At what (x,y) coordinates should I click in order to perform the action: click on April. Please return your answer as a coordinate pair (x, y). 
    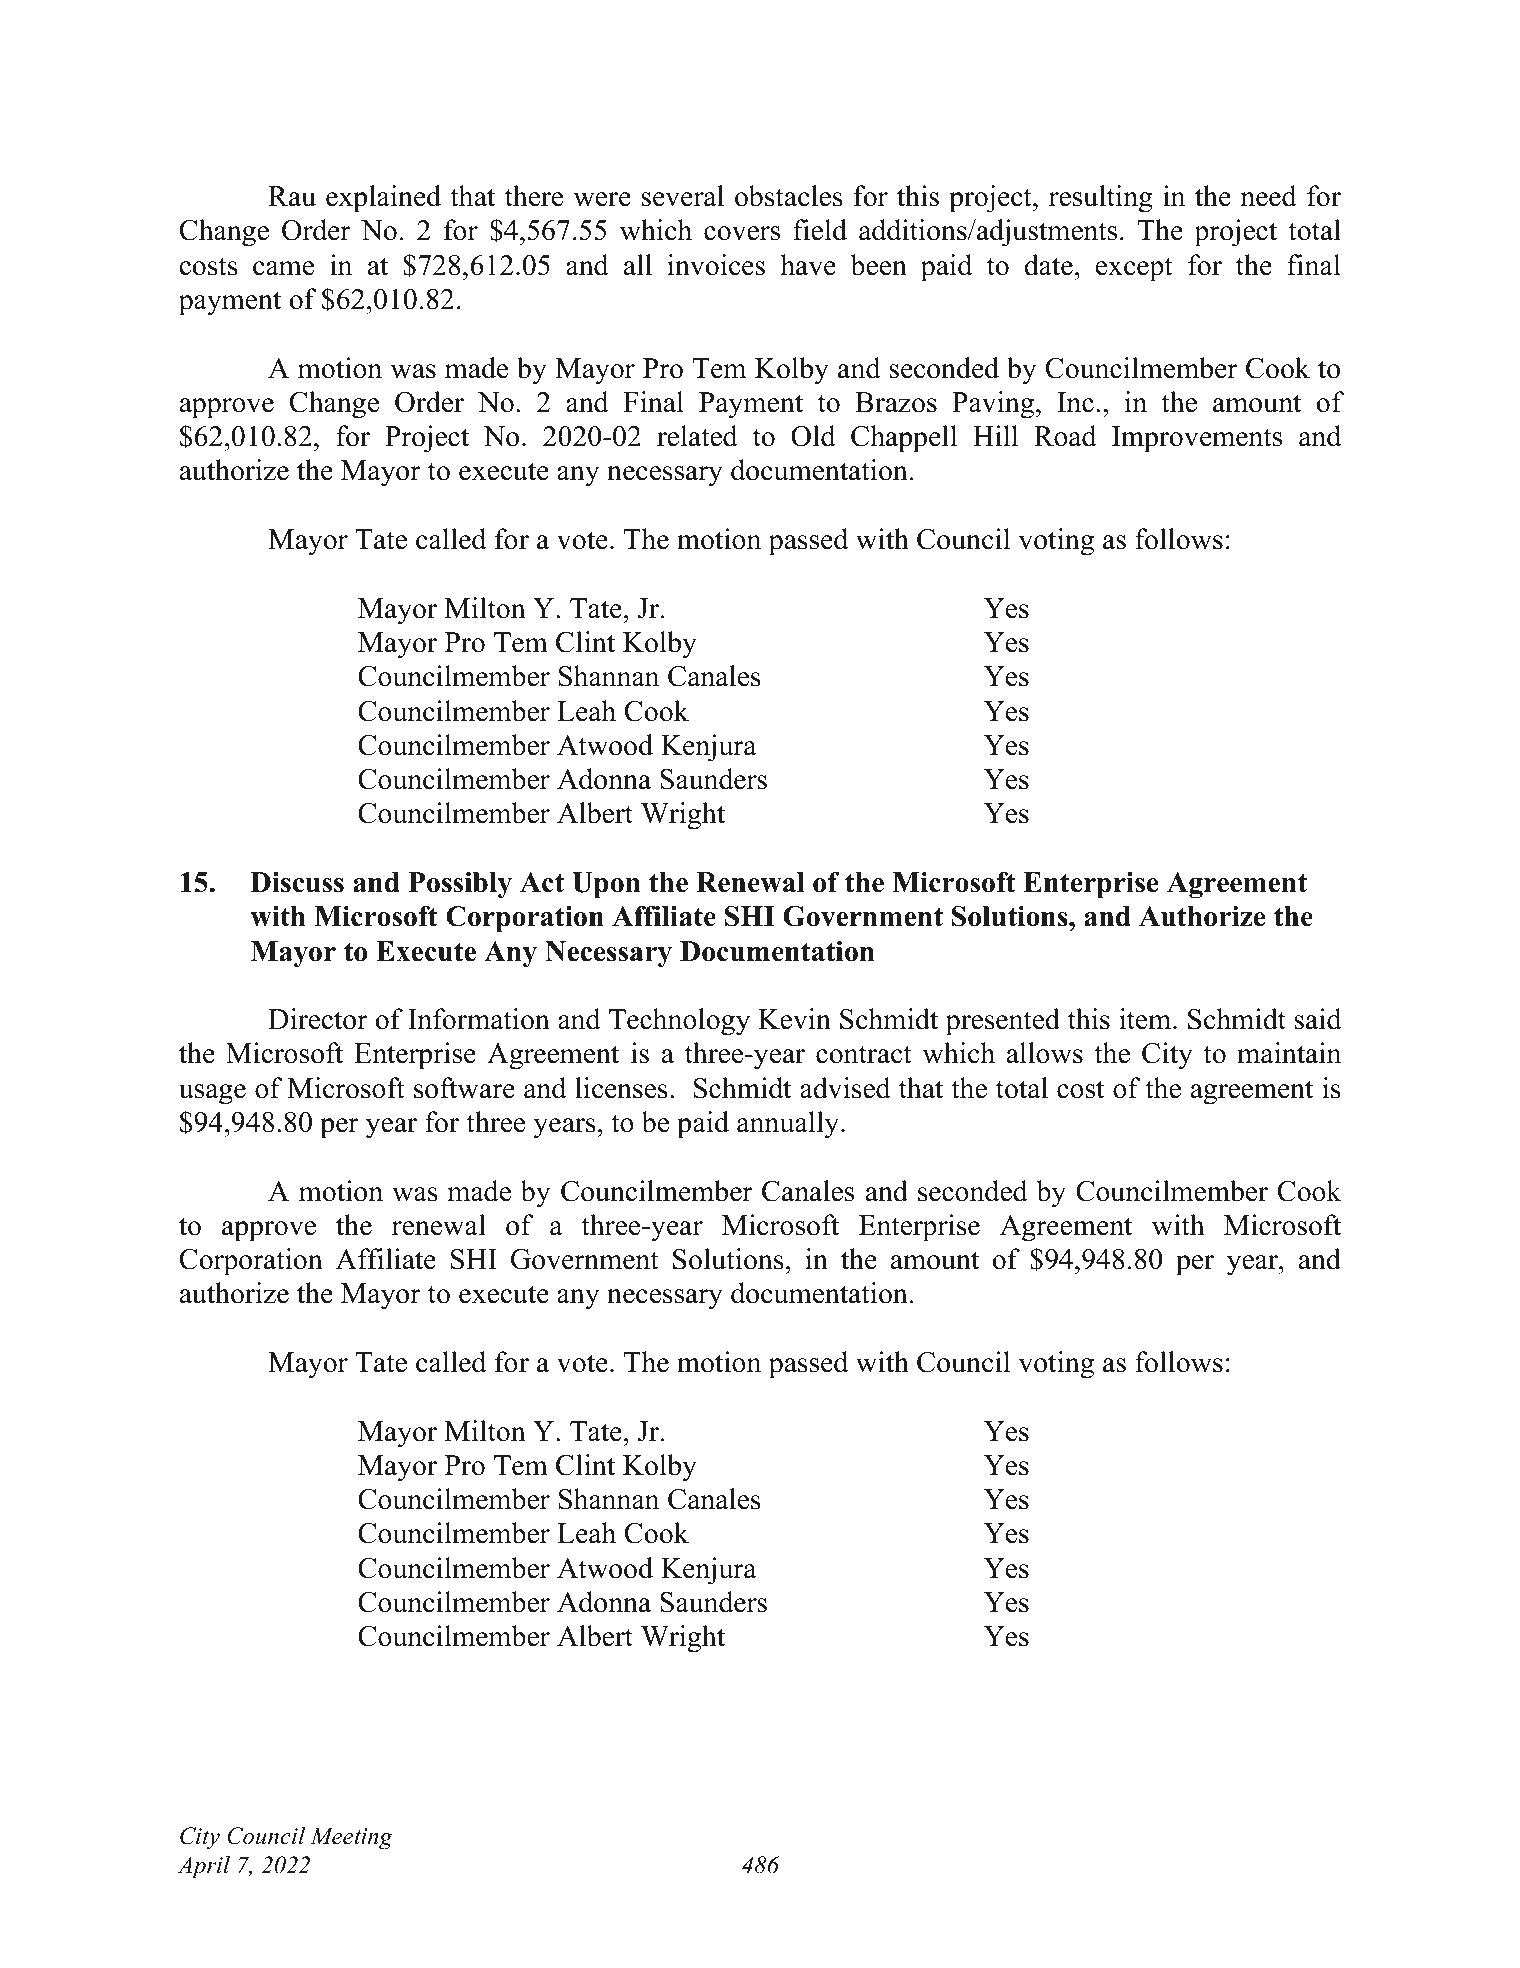
    Looking at the image, I should click on (204, 1867).
